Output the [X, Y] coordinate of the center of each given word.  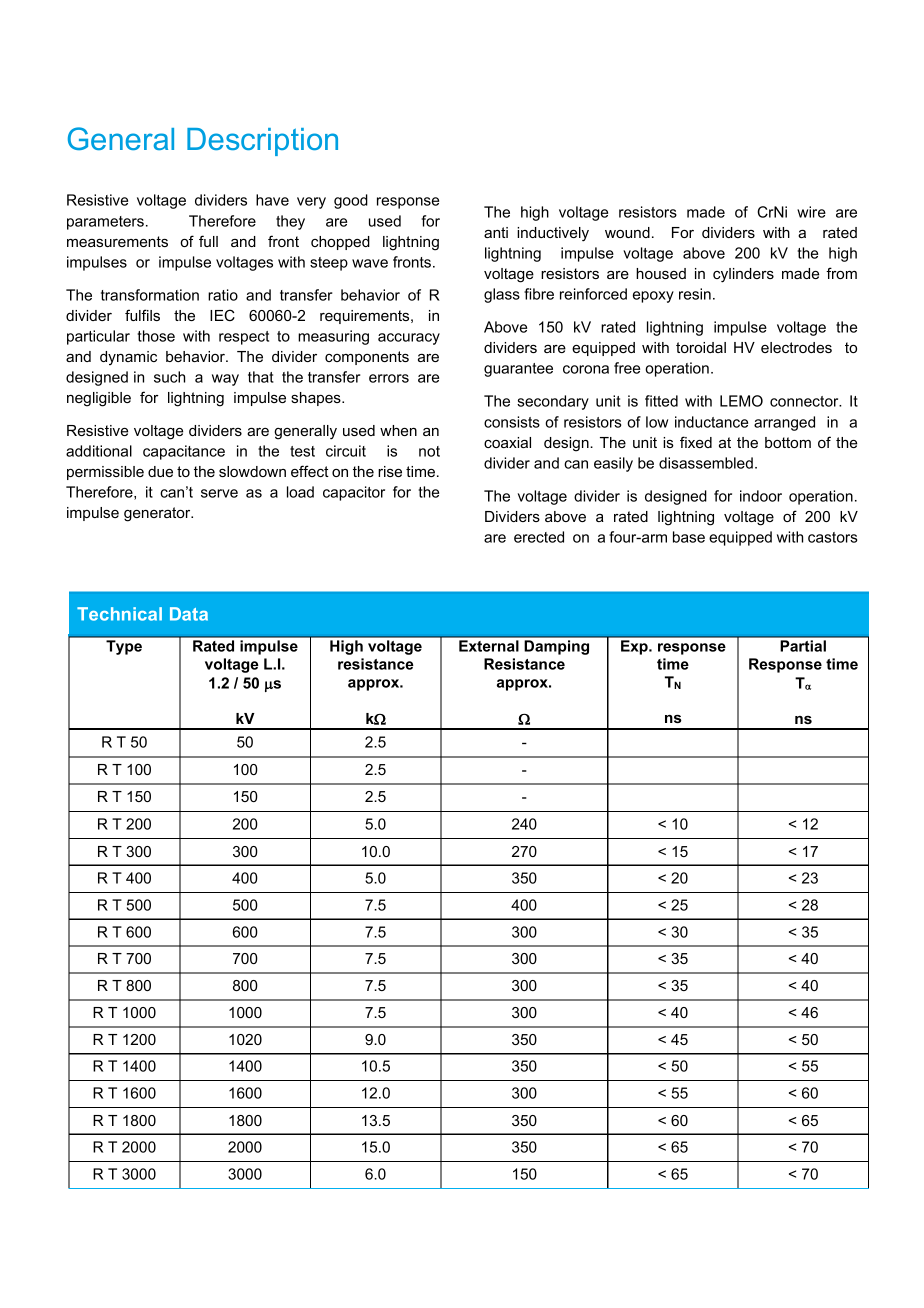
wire [811, 212]
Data [189, 614]
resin [695, 294]
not [429, 451]
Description [262, 142]
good [351, 201]
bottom [788, 442]
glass [502, 295]
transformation [150, 295]
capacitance [184, 452]
